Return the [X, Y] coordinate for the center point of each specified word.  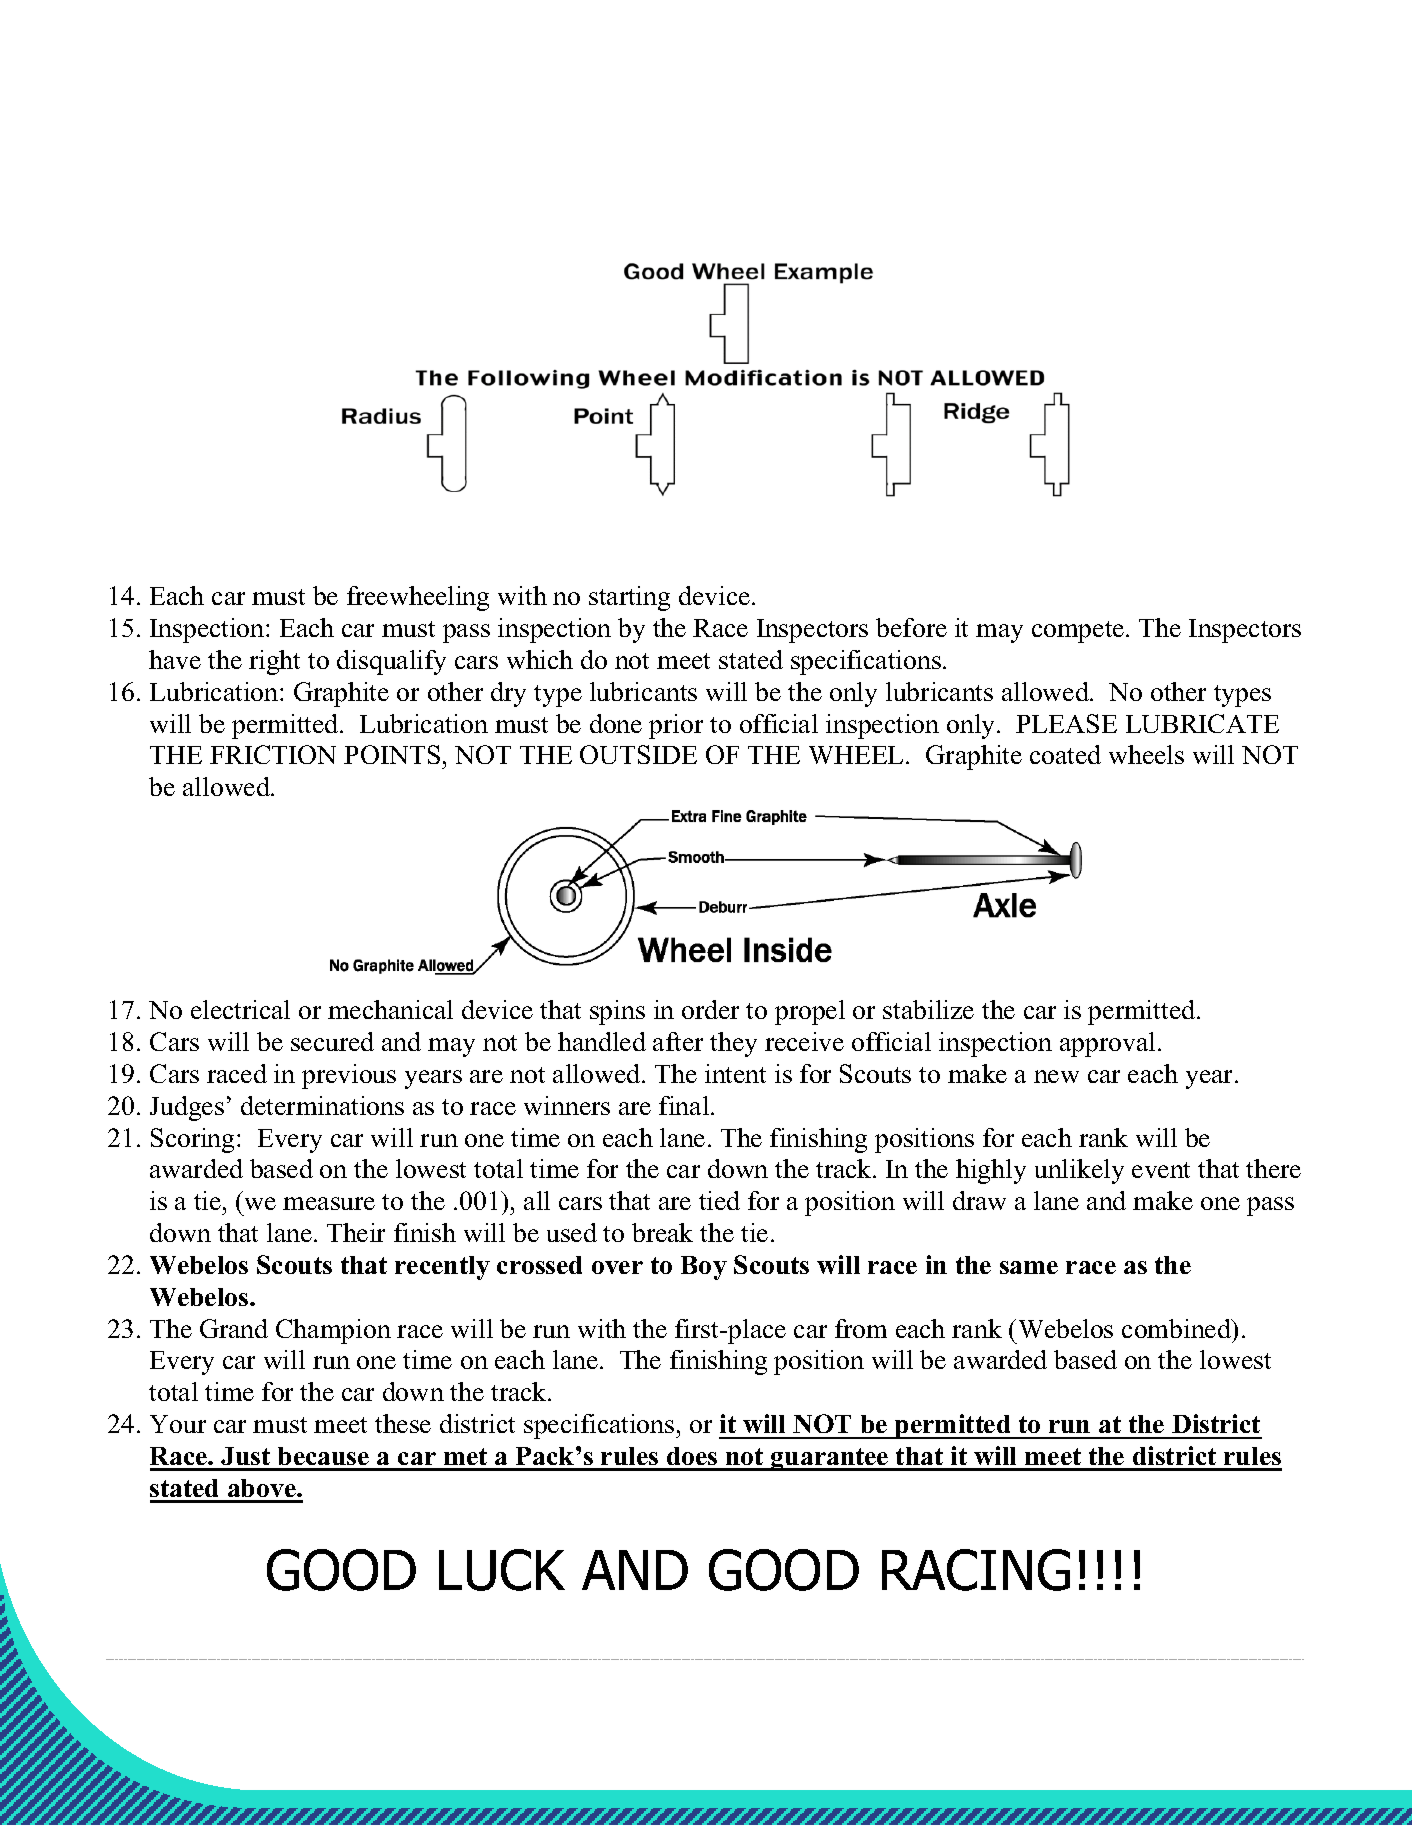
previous [349, 1076]
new [1056, 1076]
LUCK [502, 1570]
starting [629, 598]
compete [1079, 632]
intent [735, 1073]
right [274, 662]
